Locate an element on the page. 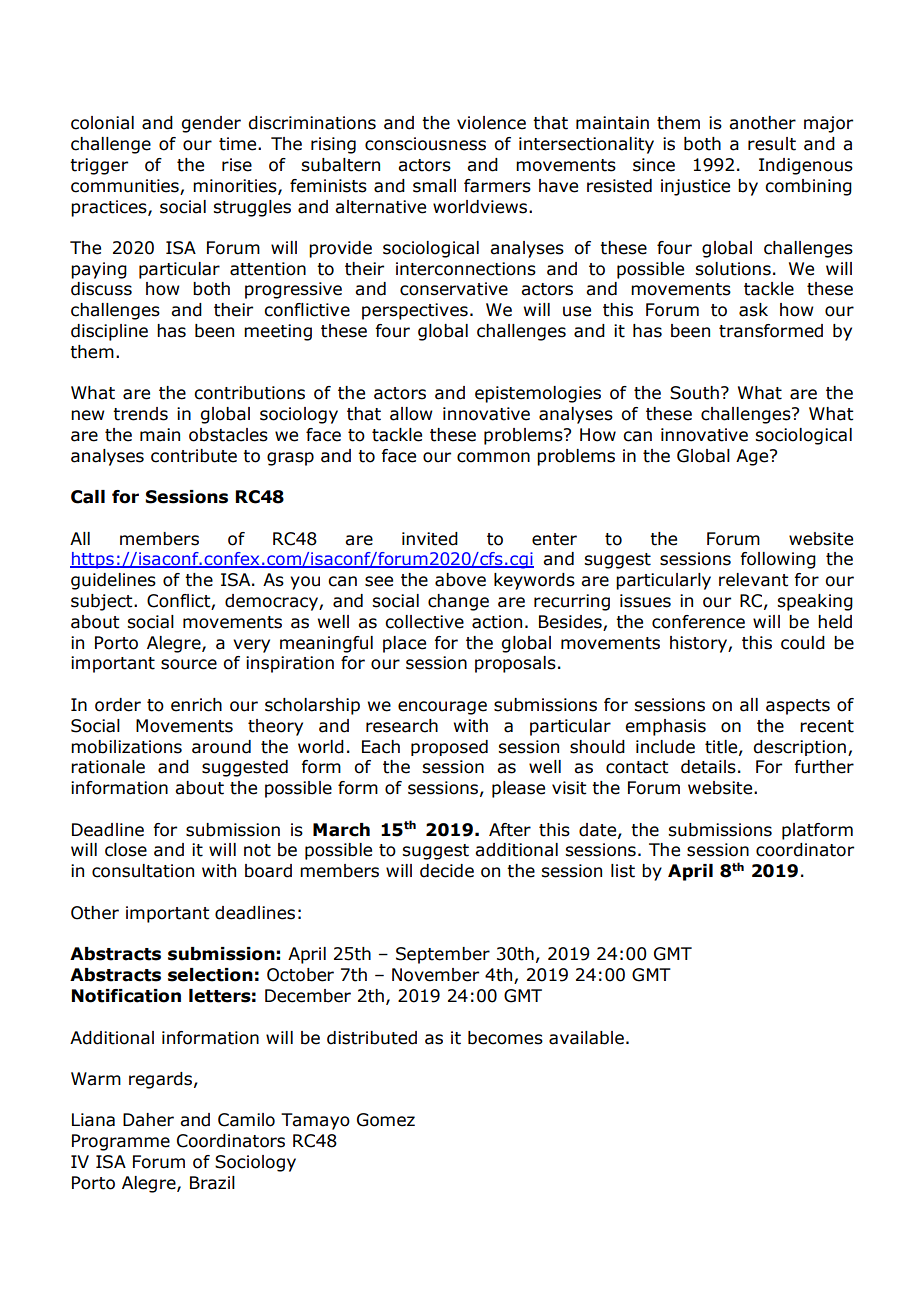 This page has height=1308, width=924. trends is located at coordinates (140, 414).
